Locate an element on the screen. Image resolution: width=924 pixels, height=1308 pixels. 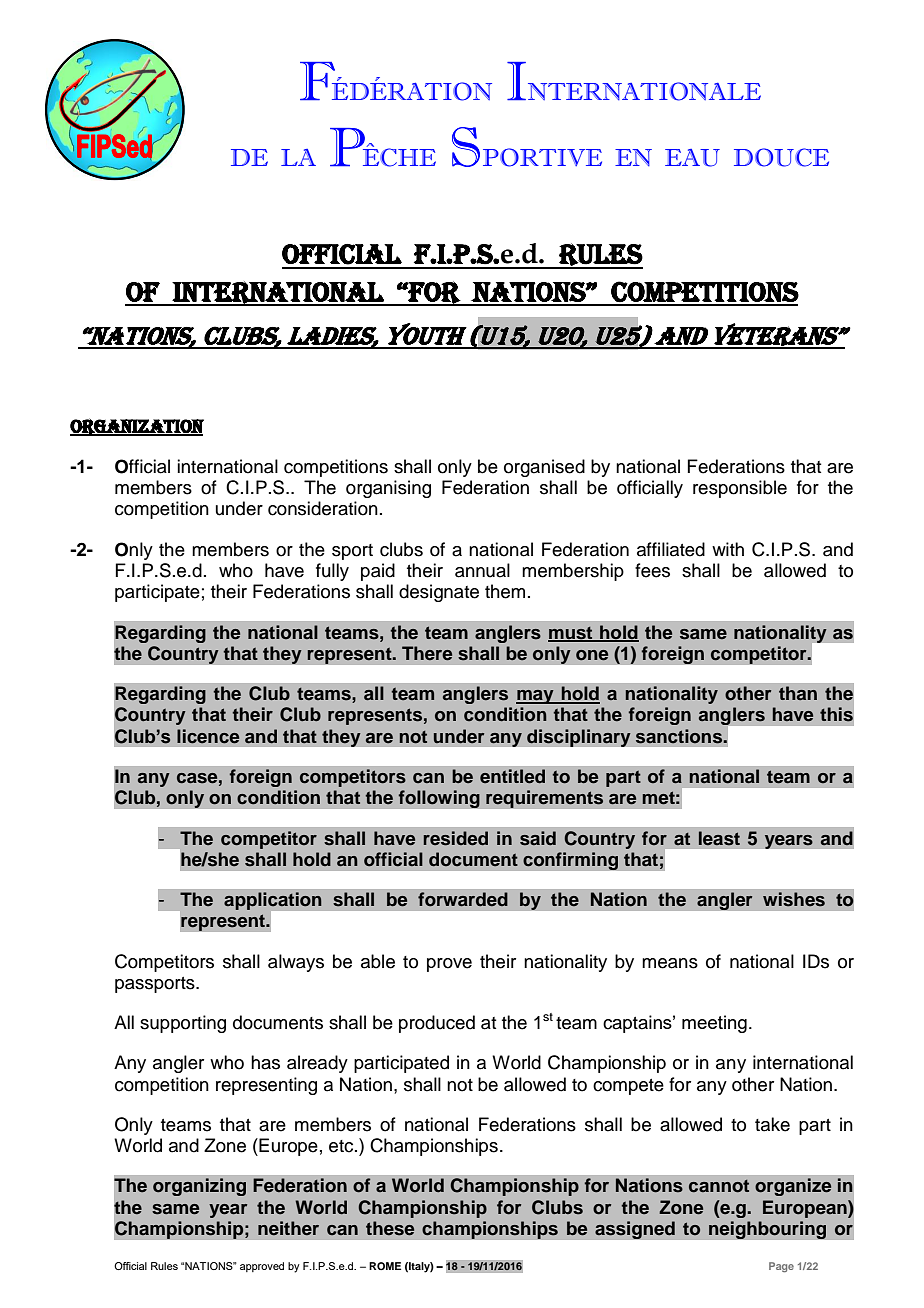
licence is located at coordinates (208, 736).
